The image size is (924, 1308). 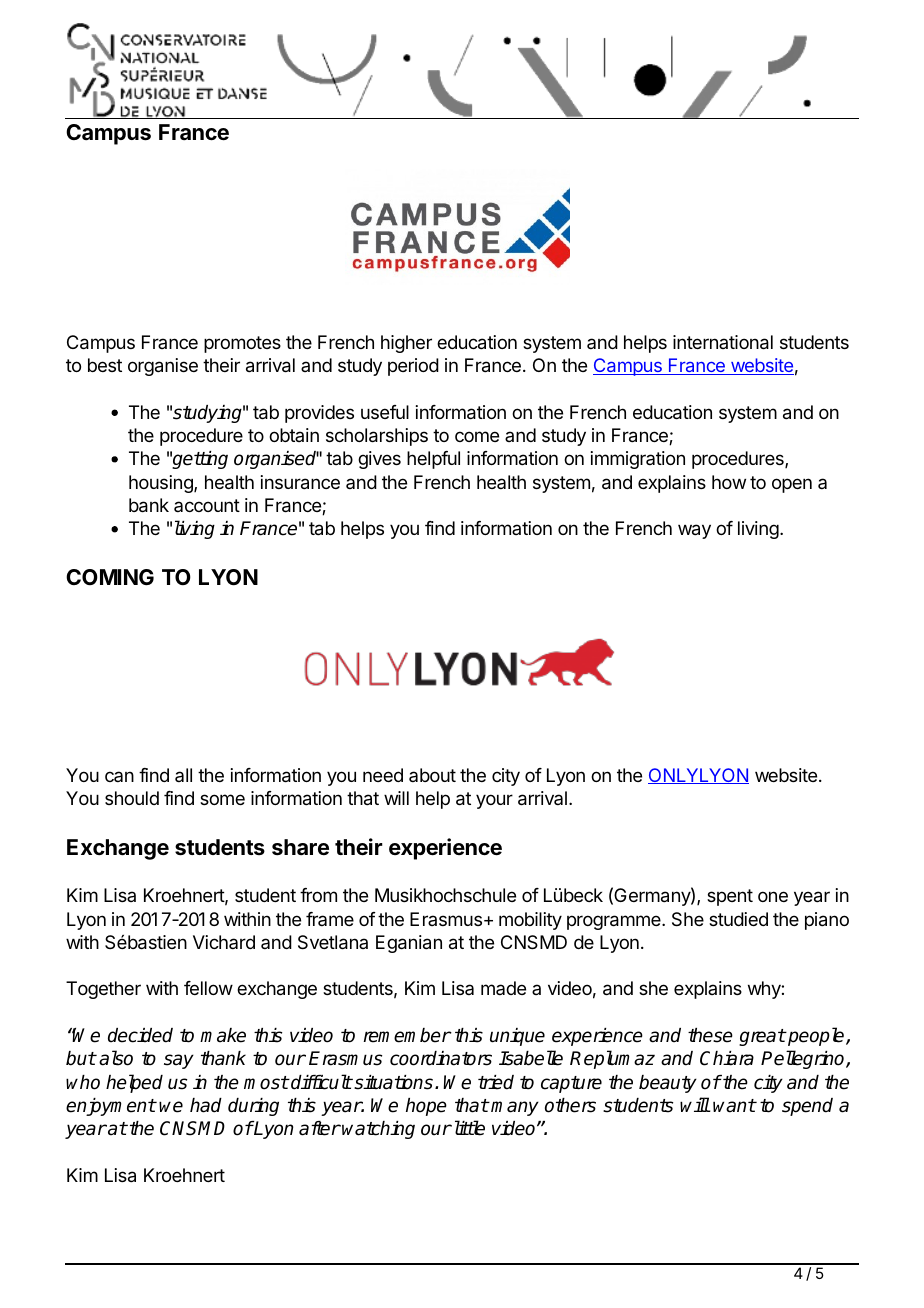 I want to click on period, so click(x=413, y=367).
